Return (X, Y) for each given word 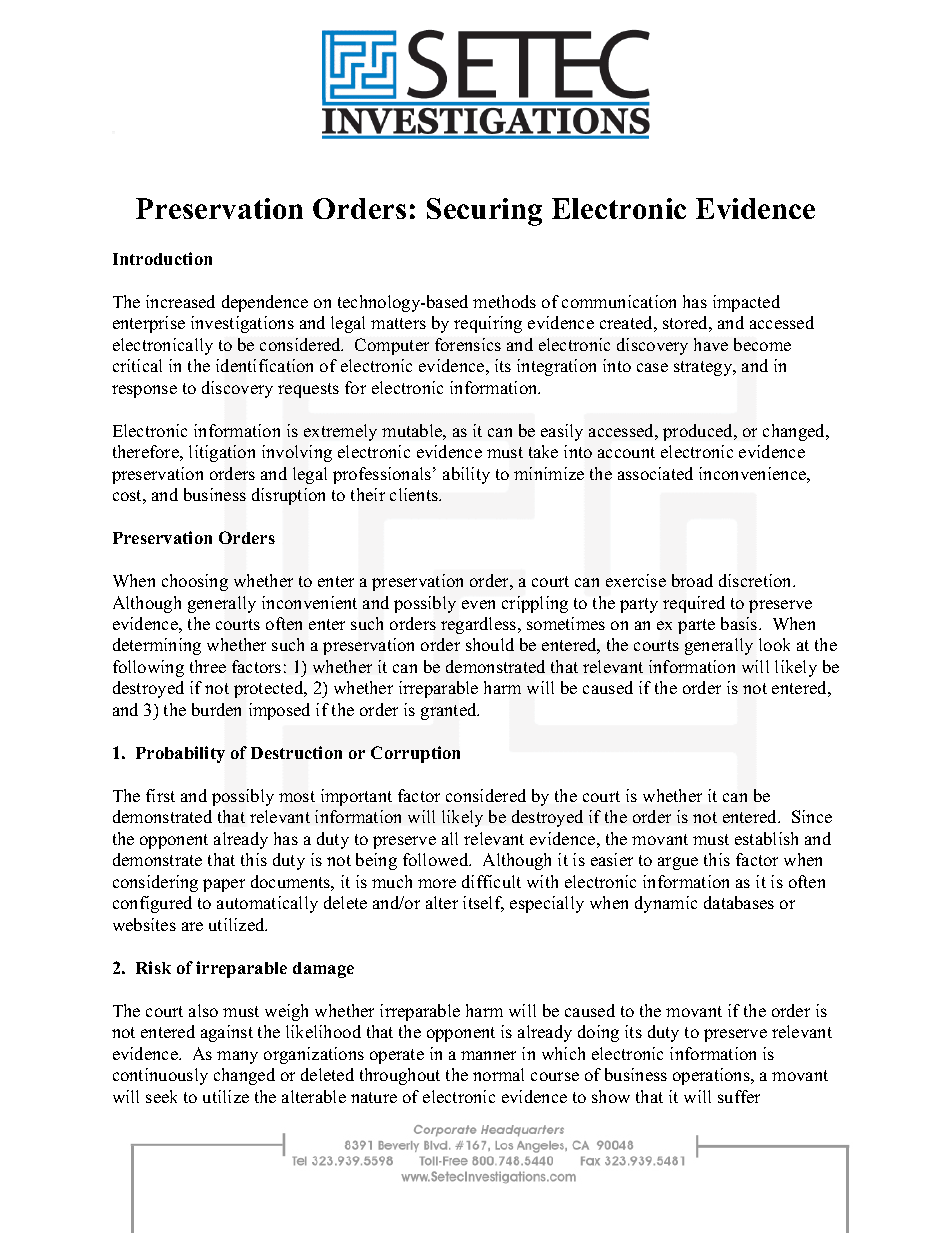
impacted (746, 303)
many (237, 1057)
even (478, 604)
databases (739, 902)
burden (216, 709)
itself (483, 904)
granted (450, 711)
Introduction (162, 258)
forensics (468, 344)
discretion (757, 580)
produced (699, 432)
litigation (222, 453)
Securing (484, 212)
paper (224, 885)
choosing (195, 582)
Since (812, 816)
